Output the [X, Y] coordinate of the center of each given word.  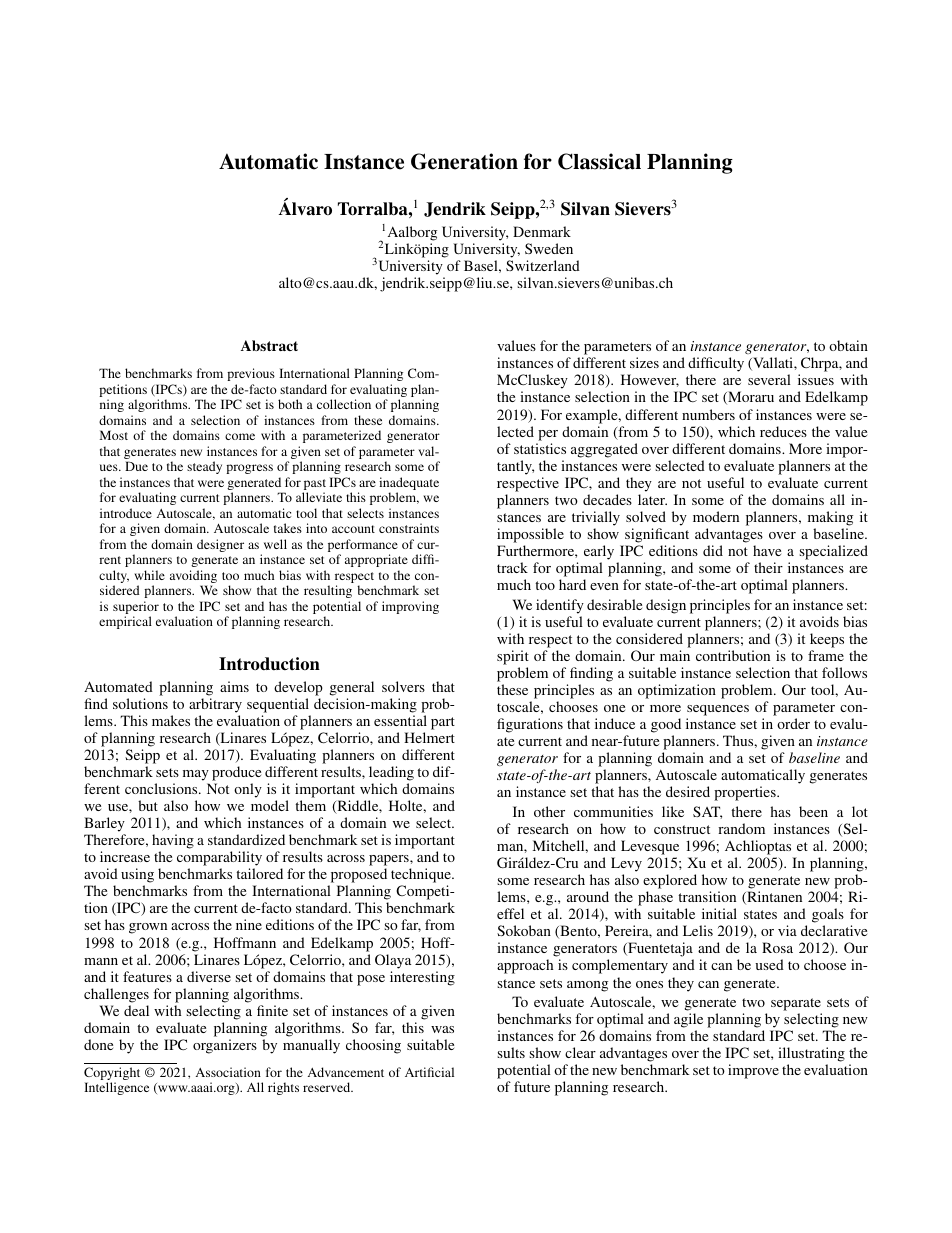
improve [753, 1071]
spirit [513, 657]
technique [422, 877]
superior [136, 609]
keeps [827, 640]
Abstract [269, 345]
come [240, 436]
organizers [225, 1046]
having [173, 843]
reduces [783, 431]
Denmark [542, 231]
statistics [540, 448]
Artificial [429, 1072]
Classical [599, 161]
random [741, 828]
